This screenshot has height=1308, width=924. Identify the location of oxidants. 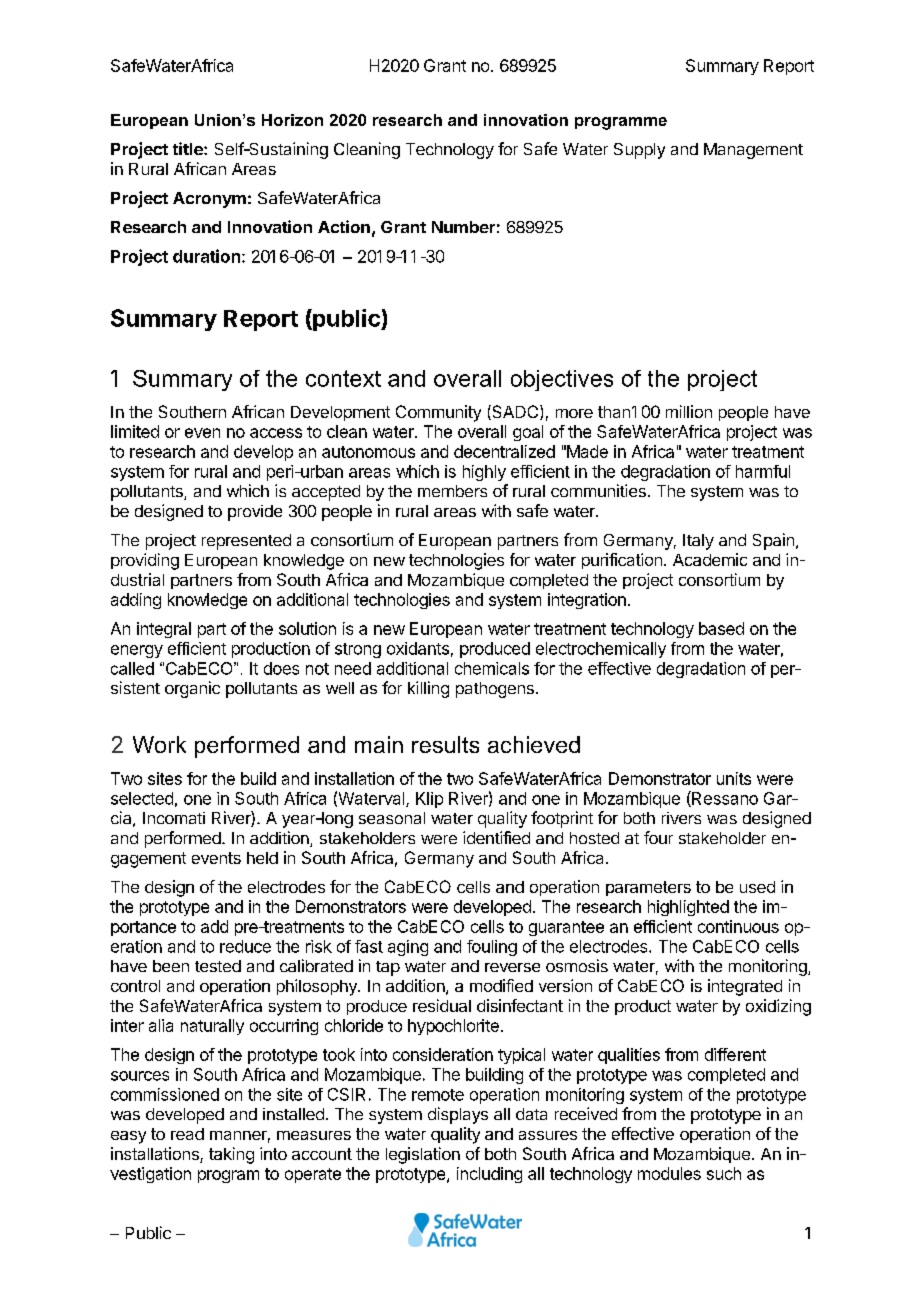
(418, 648).
